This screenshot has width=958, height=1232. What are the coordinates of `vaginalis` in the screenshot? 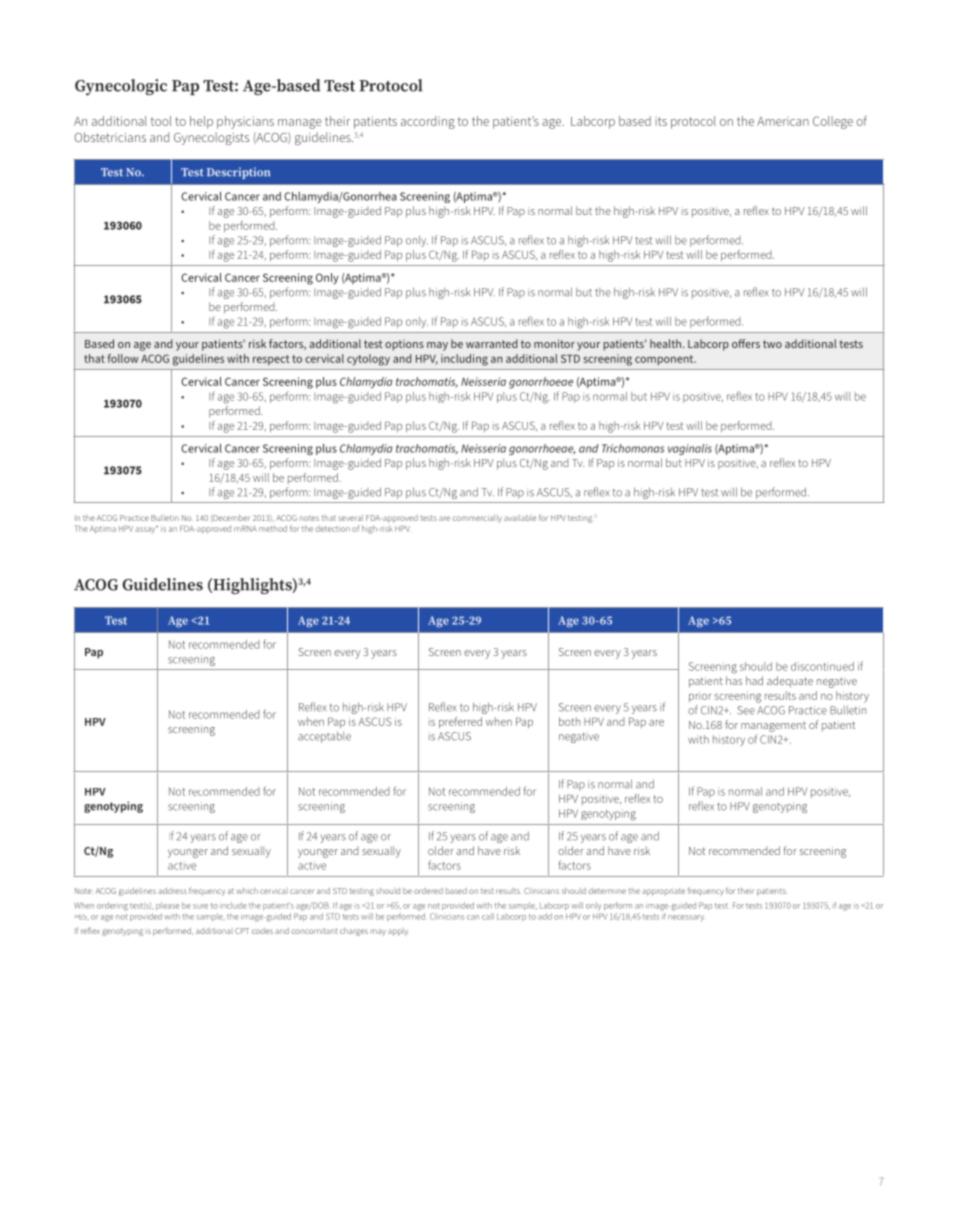 It's located at (690, 449).
